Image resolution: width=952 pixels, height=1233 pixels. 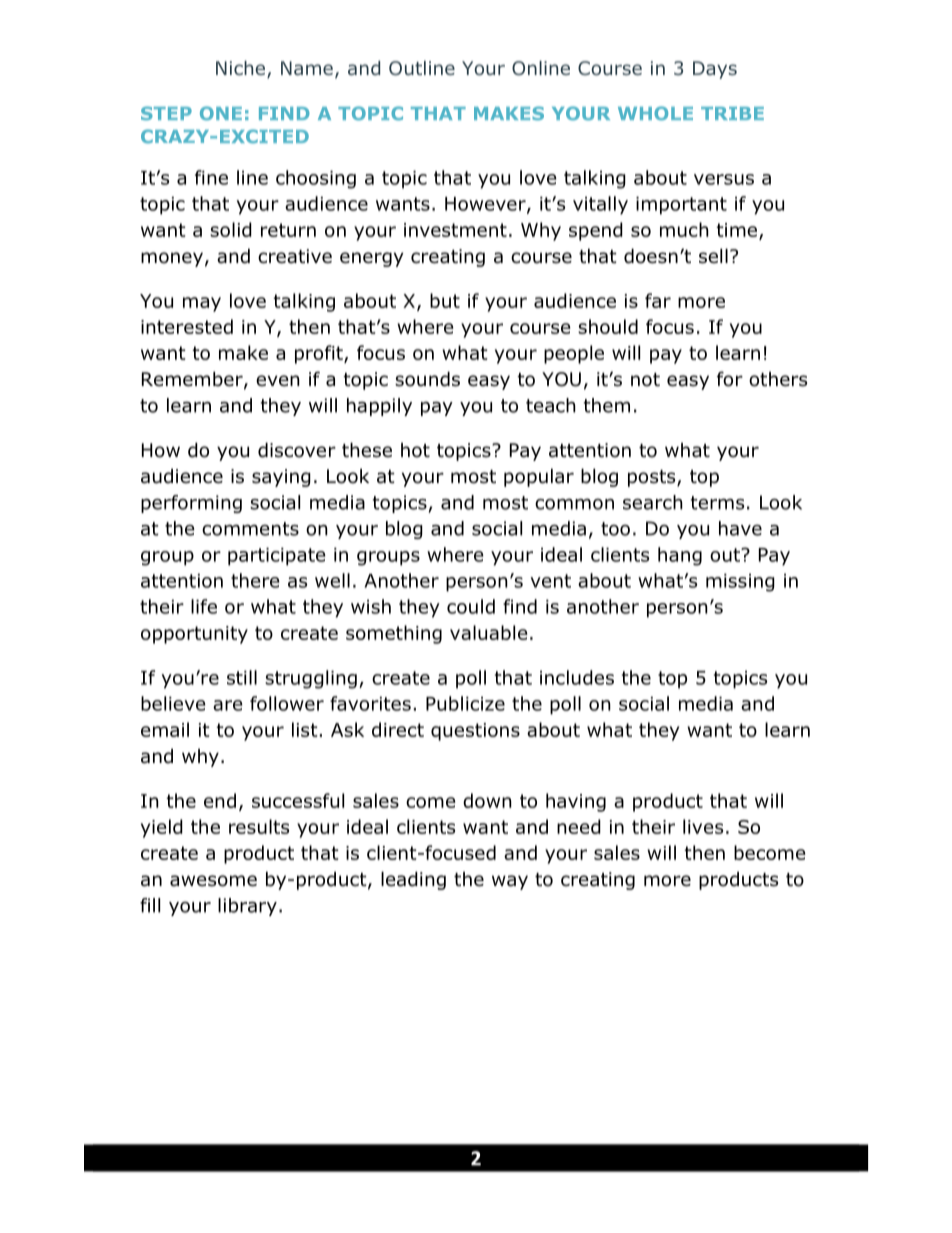 What do you see at coordinates (193, 380) in the page?
I see `Remember` at bounding box center [193, 380].
